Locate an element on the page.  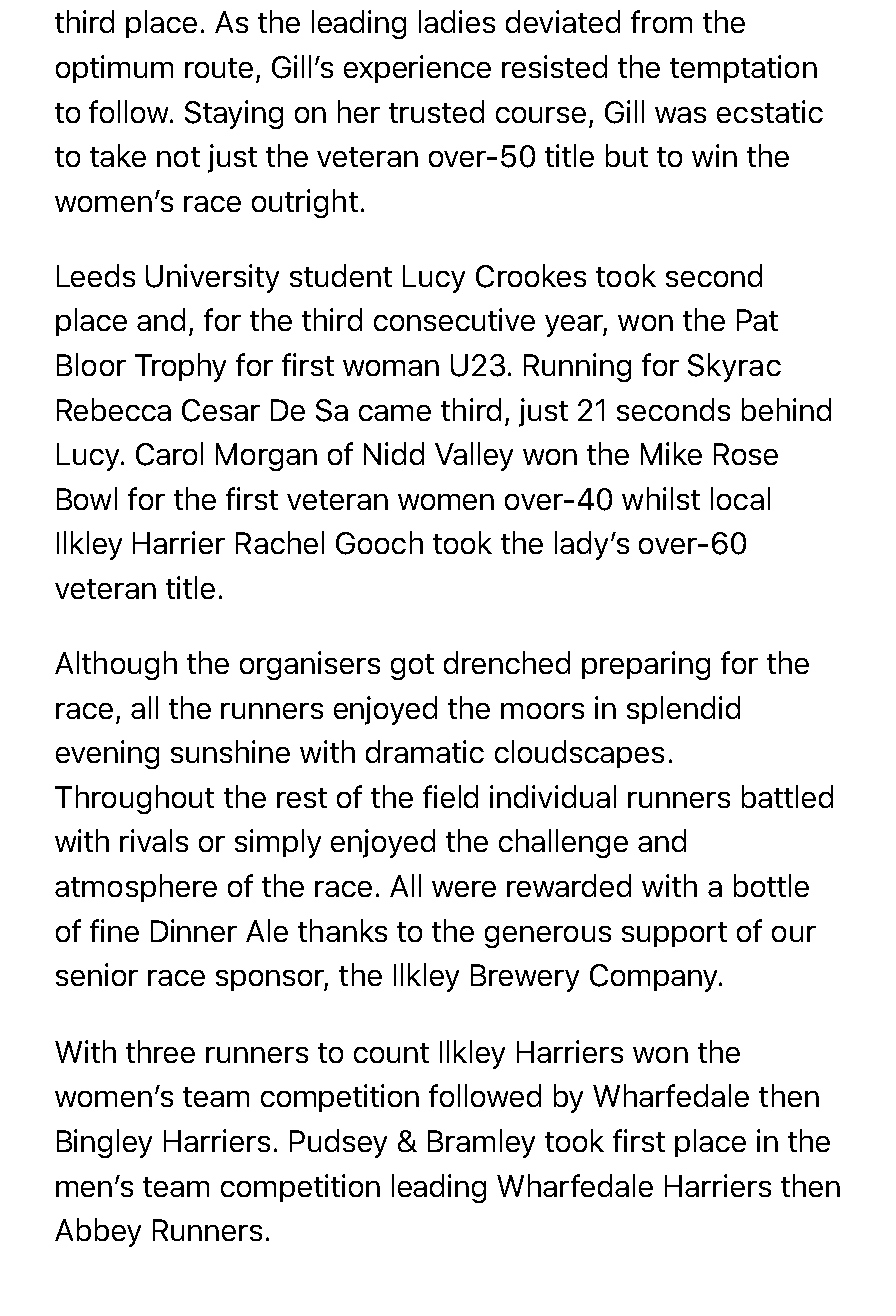
Bramley is located at coordinates (481, 1143).
